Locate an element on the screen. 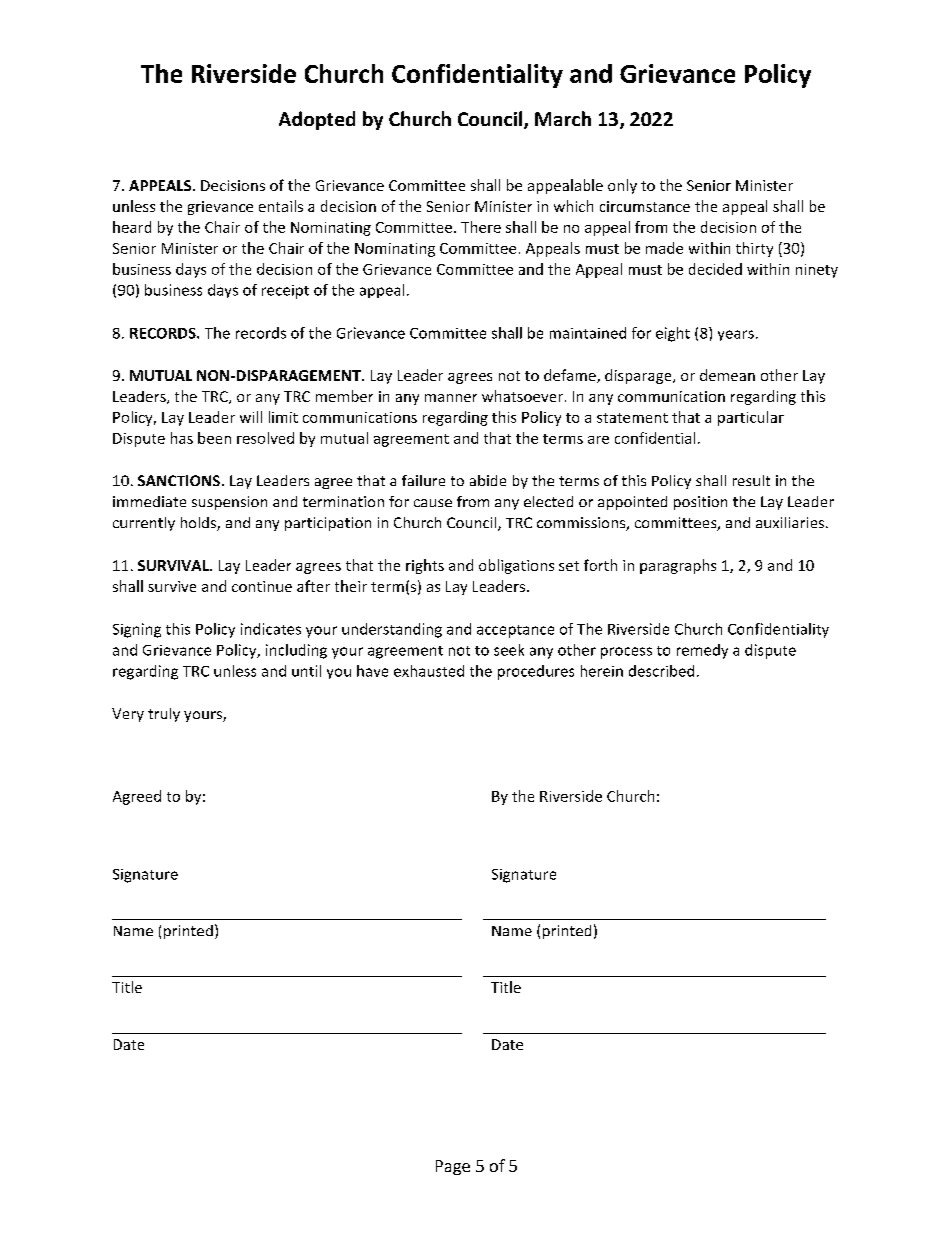 This screenshot has width=952, height=1233. March is located at coordinates (563, 118).
